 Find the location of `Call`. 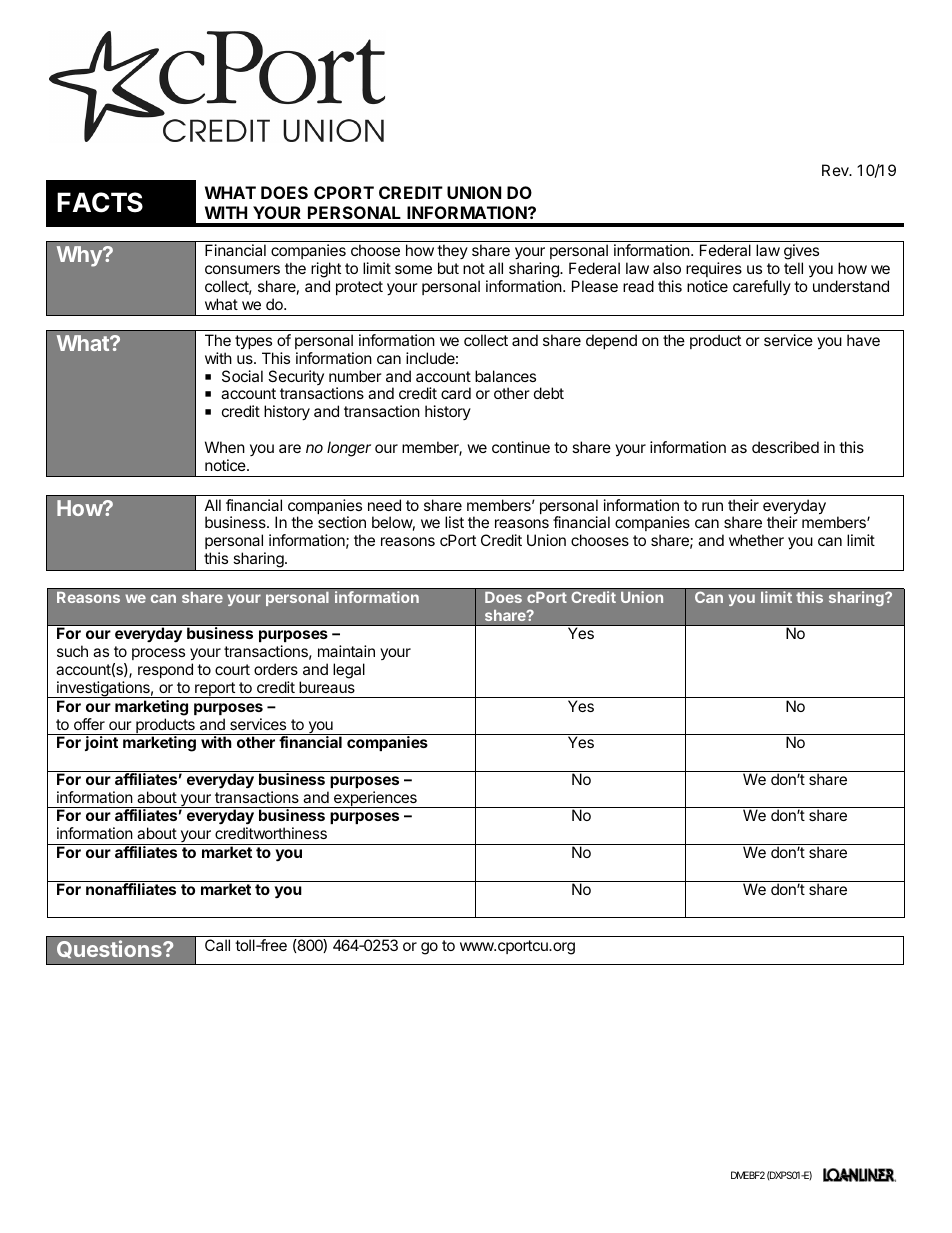

Call is located at coordinates (217, 945).
